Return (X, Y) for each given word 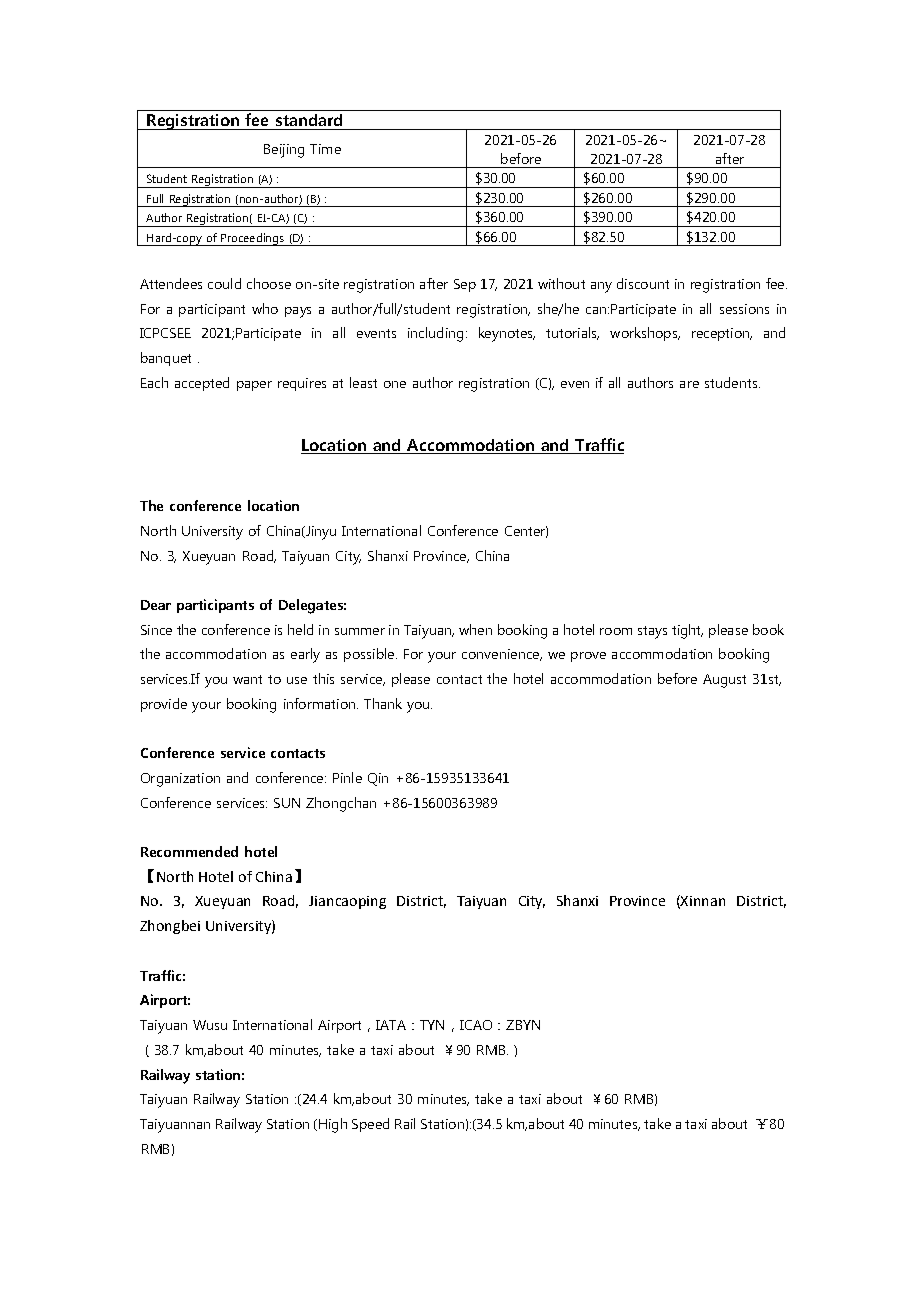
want (247, 679)
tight (687, 631)
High (333, 1125)
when (475, 629)
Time (325, 149)
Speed (370, 1125)
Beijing (284, 151)
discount (643, 283)
